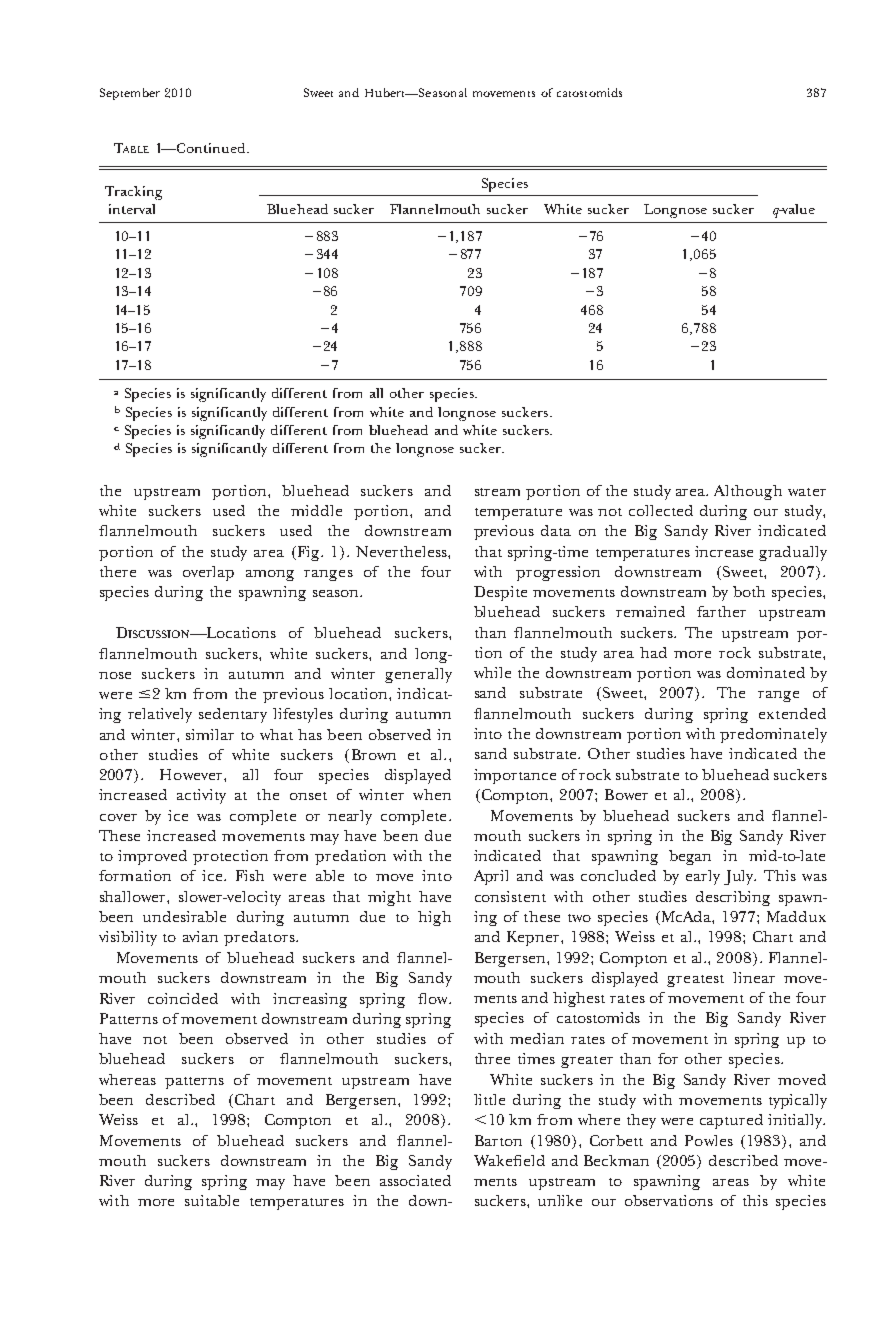 The width and height of the screenshot is (896, 1328). I want to click on avian, so click(200, 936).
